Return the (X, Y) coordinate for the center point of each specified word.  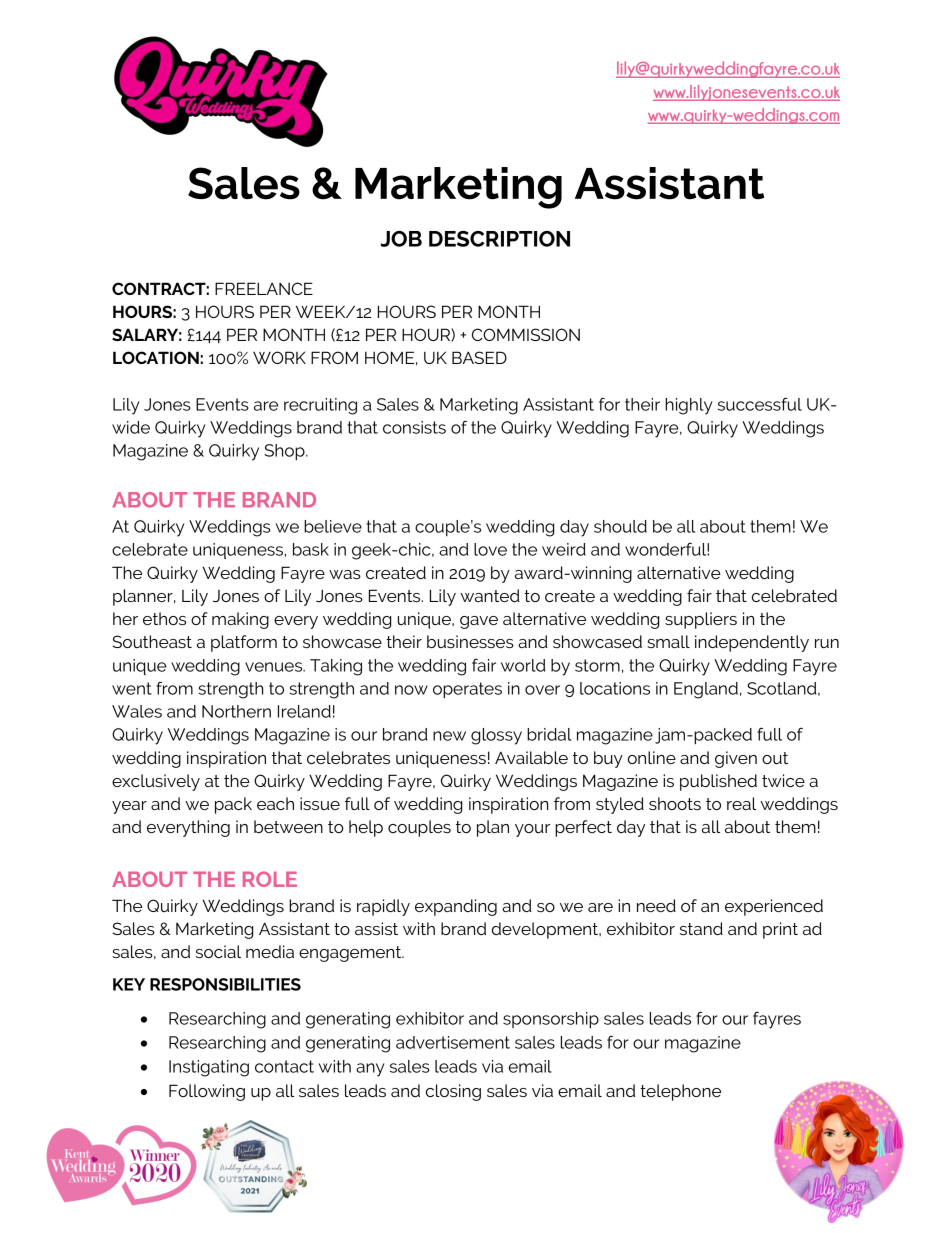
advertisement (453, 1042)
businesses (470, 641)
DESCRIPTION (499, 239)
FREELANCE (264, 288)
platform (244, 643)
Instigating (209, 1068)
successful (760, 404)
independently (752, 643)
